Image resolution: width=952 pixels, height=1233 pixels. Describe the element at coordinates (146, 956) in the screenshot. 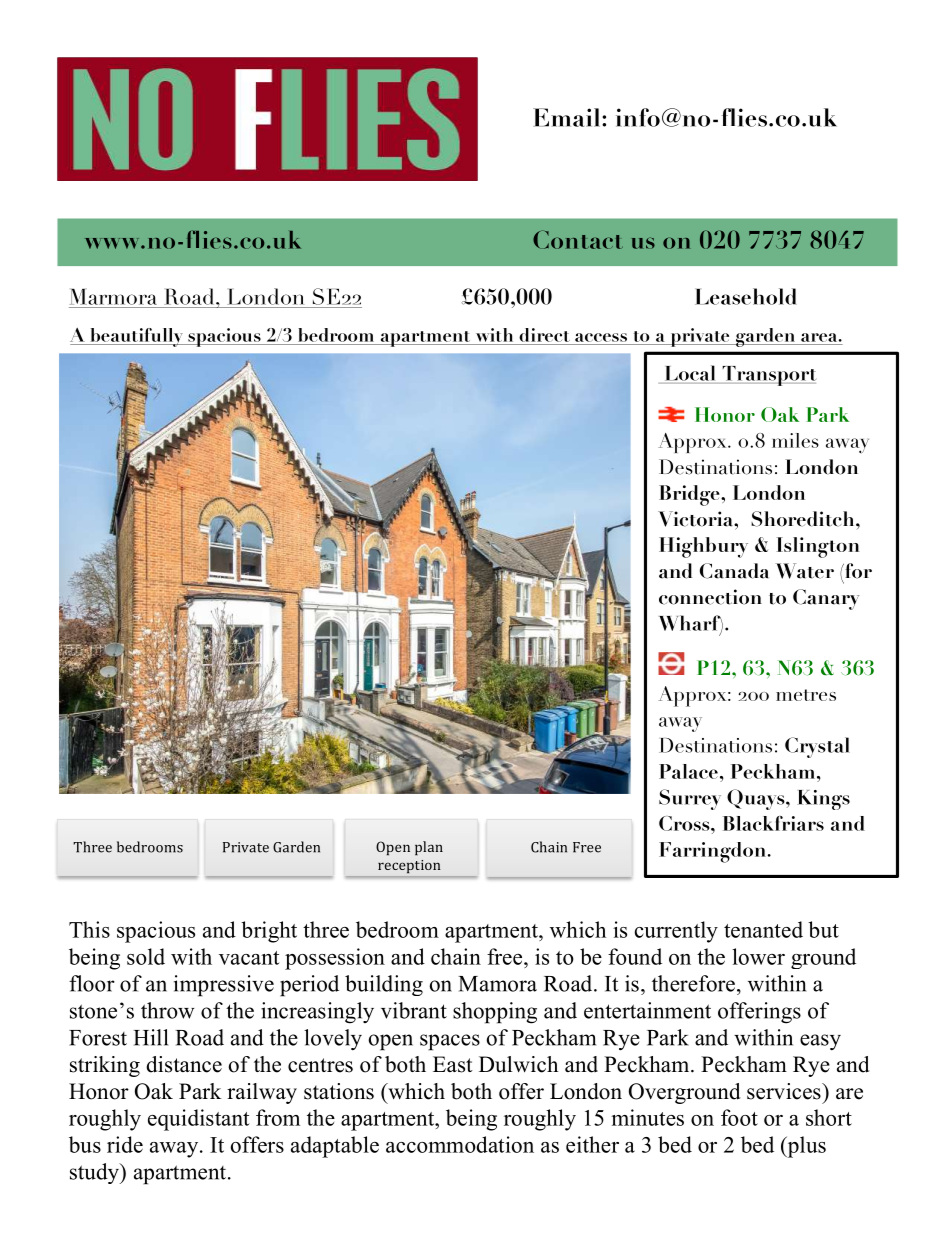

I see `sold` at that location.
